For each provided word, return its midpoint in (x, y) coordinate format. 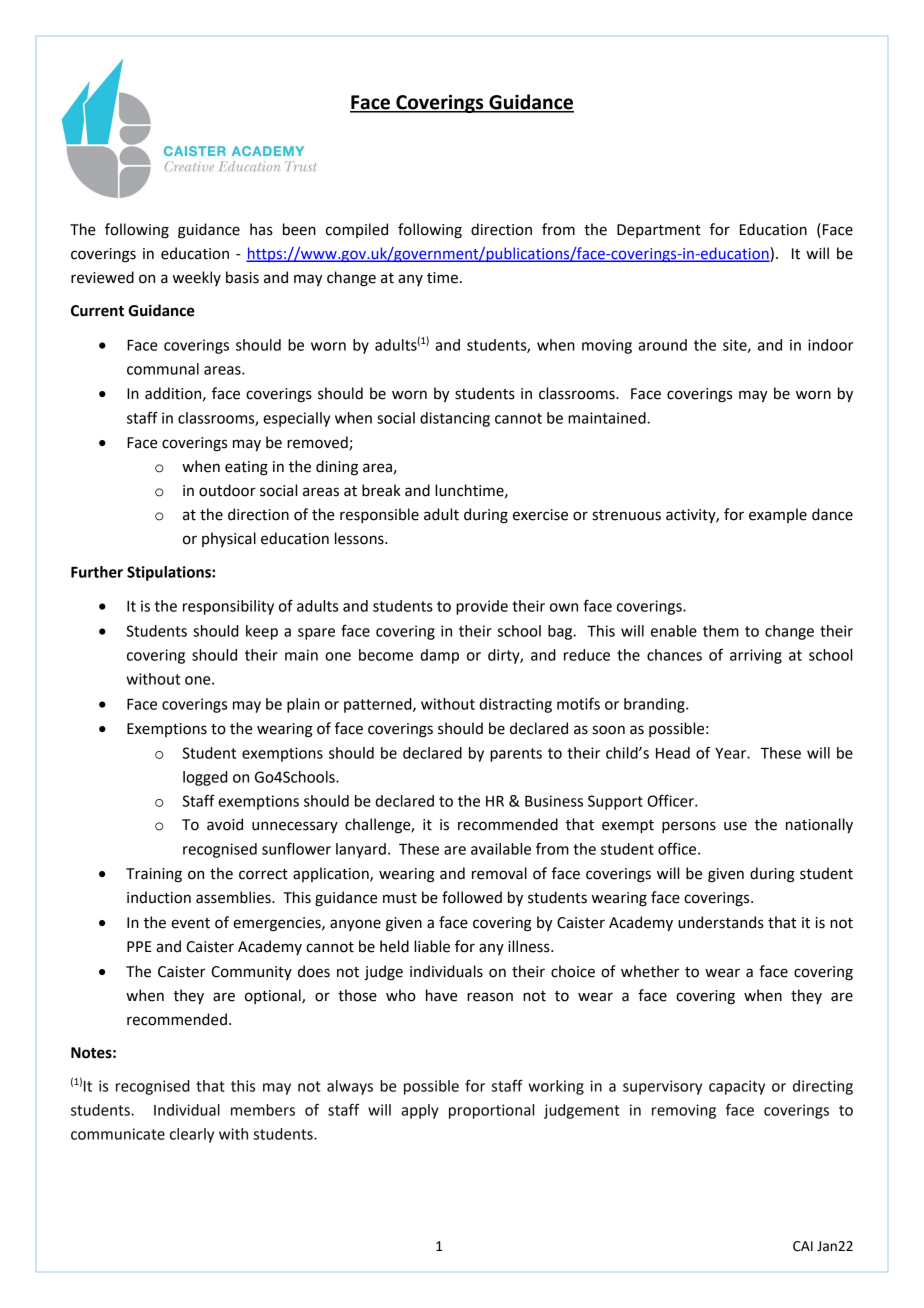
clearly (192, 1135)
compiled (357, 230)
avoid (225, 824)
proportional (491, 1111)
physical (229, 539)
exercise (540, 515)
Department (659, 231)
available (501, 849)
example (778, 515)
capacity (737, 1087)
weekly (197, 278)
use (735, 826)
